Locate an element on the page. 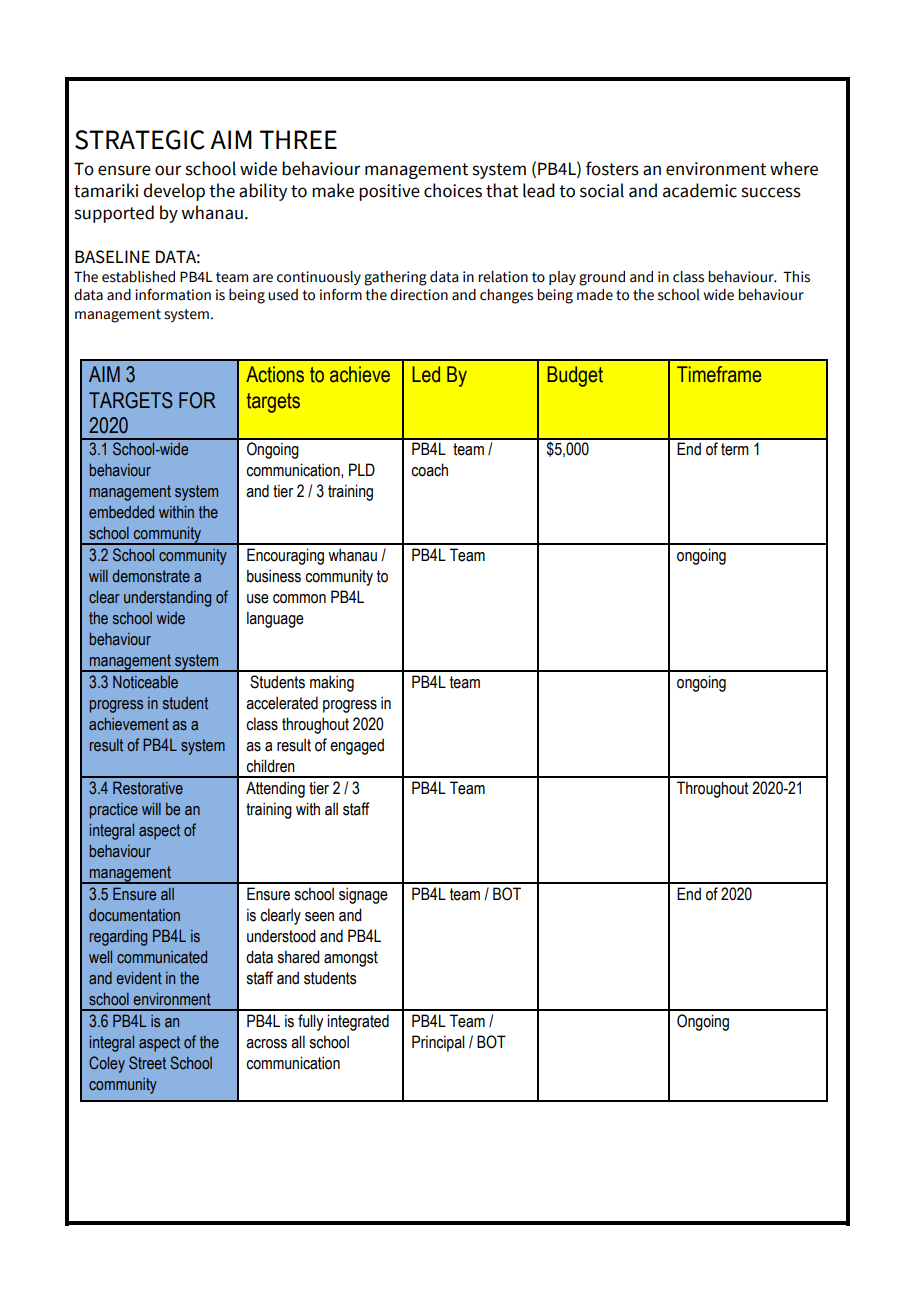 The image size is (924, 1308). Principal is located at coordinates (438, 1043).
